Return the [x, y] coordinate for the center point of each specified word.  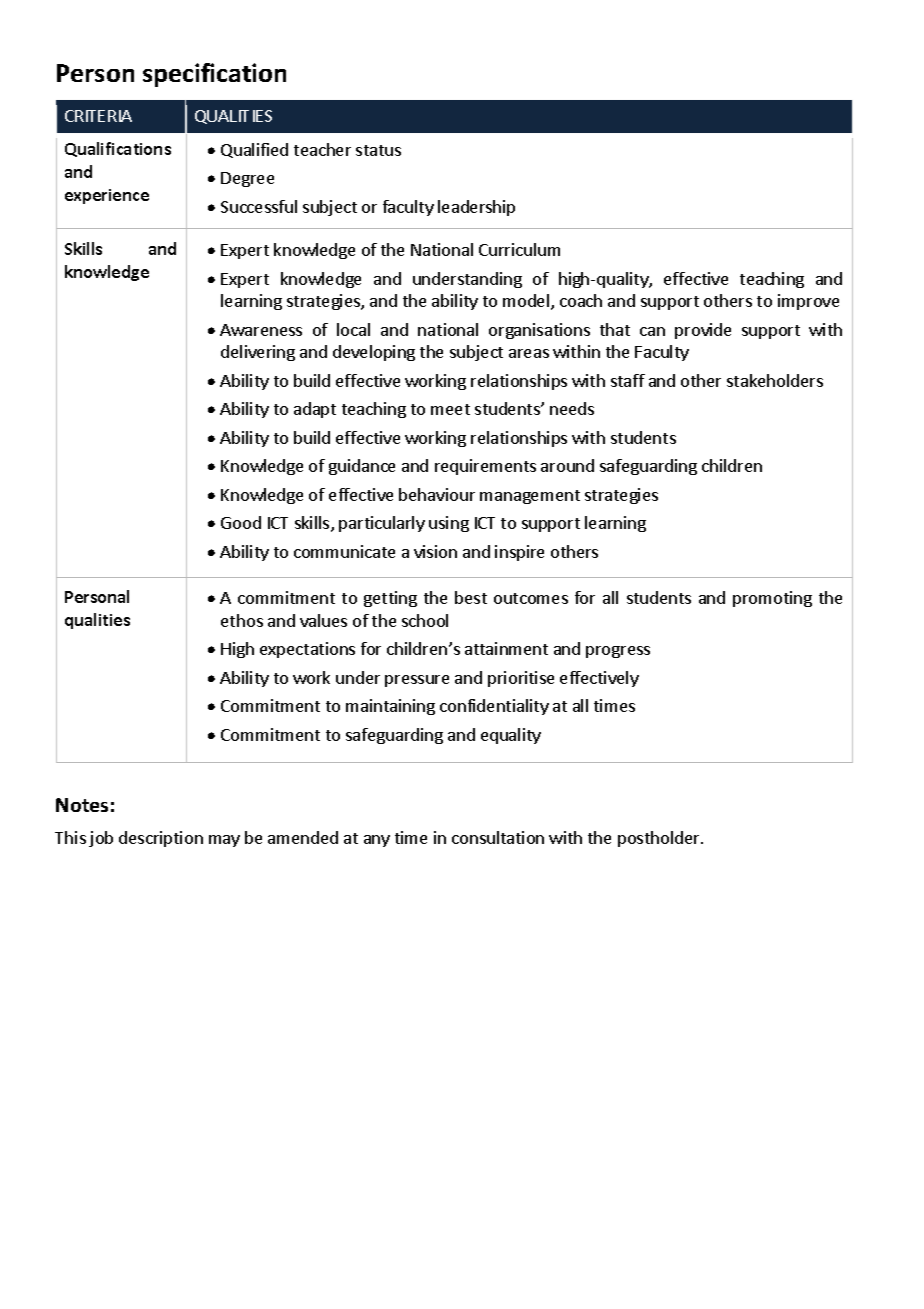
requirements [485, 467]
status [378, 150]
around [567, 465]
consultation [498, 837]
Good [241, 522]
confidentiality [494, 707]
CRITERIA [98, 116]
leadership [476, 208]
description [161, 839]
